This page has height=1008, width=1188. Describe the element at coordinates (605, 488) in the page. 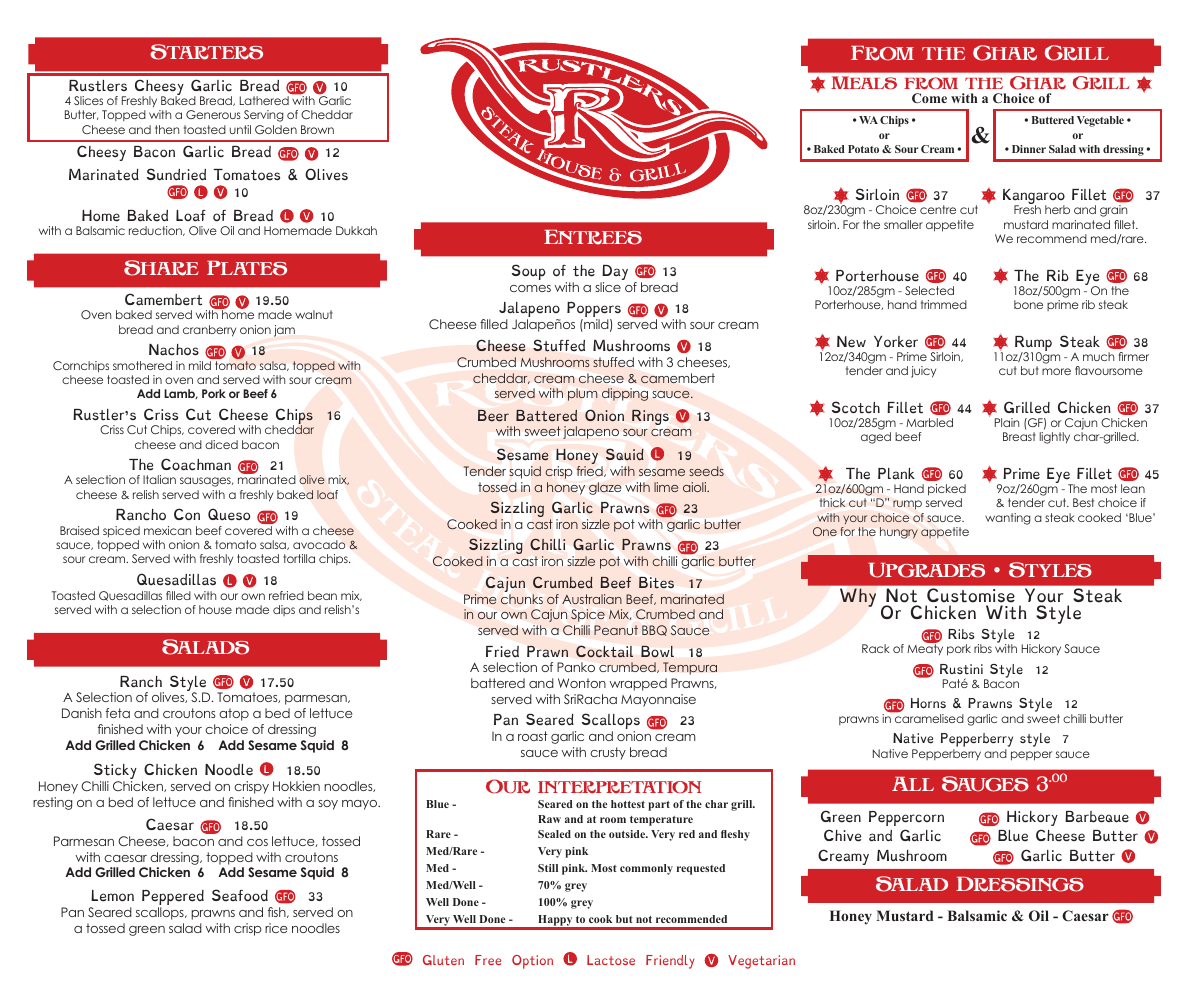

I see `glaze` at that location.
